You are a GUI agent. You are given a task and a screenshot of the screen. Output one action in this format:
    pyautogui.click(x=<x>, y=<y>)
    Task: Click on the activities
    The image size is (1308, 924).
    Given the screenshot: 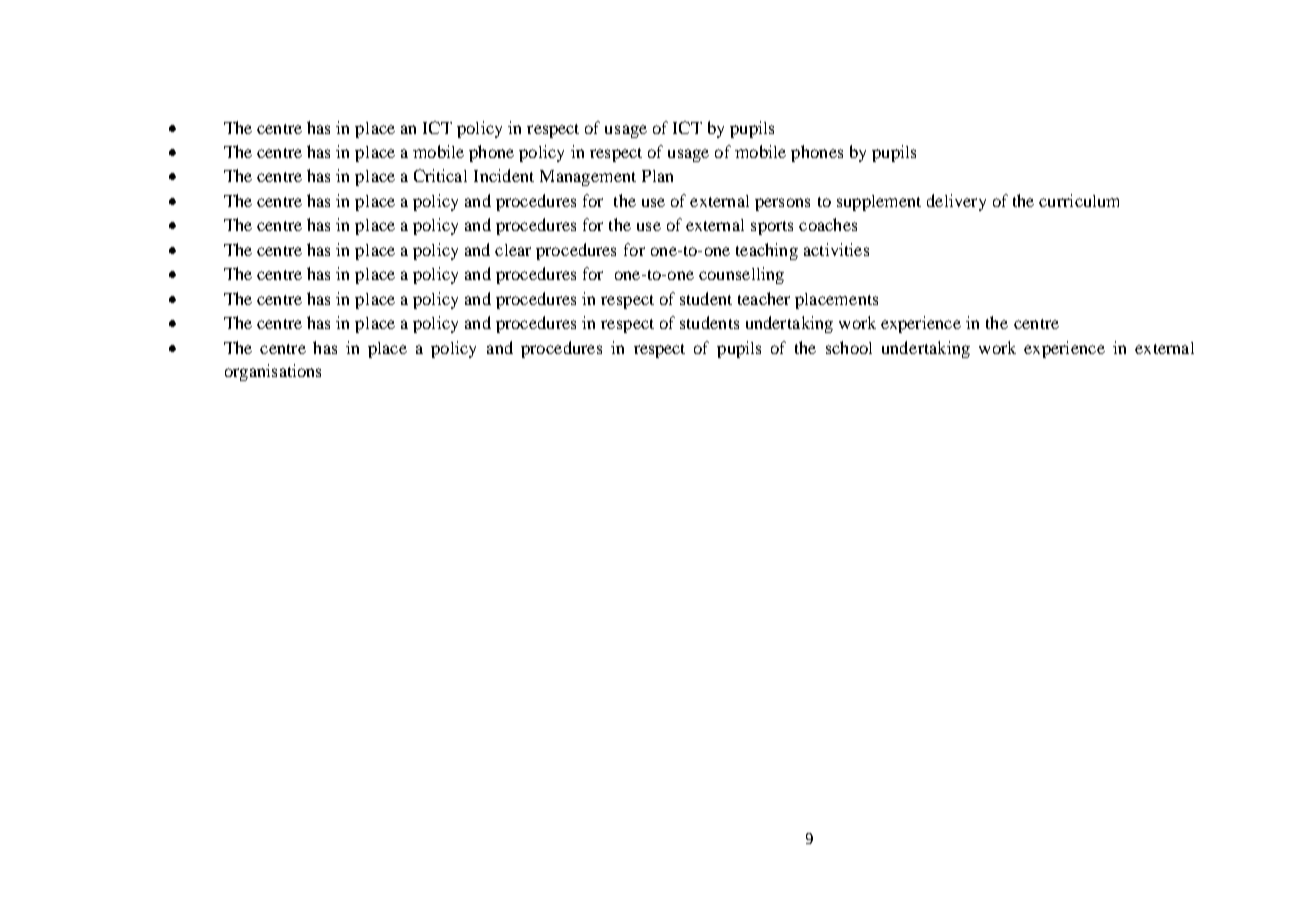 What is the action you would take?
    pyautogui.click(x=836, y=249)
